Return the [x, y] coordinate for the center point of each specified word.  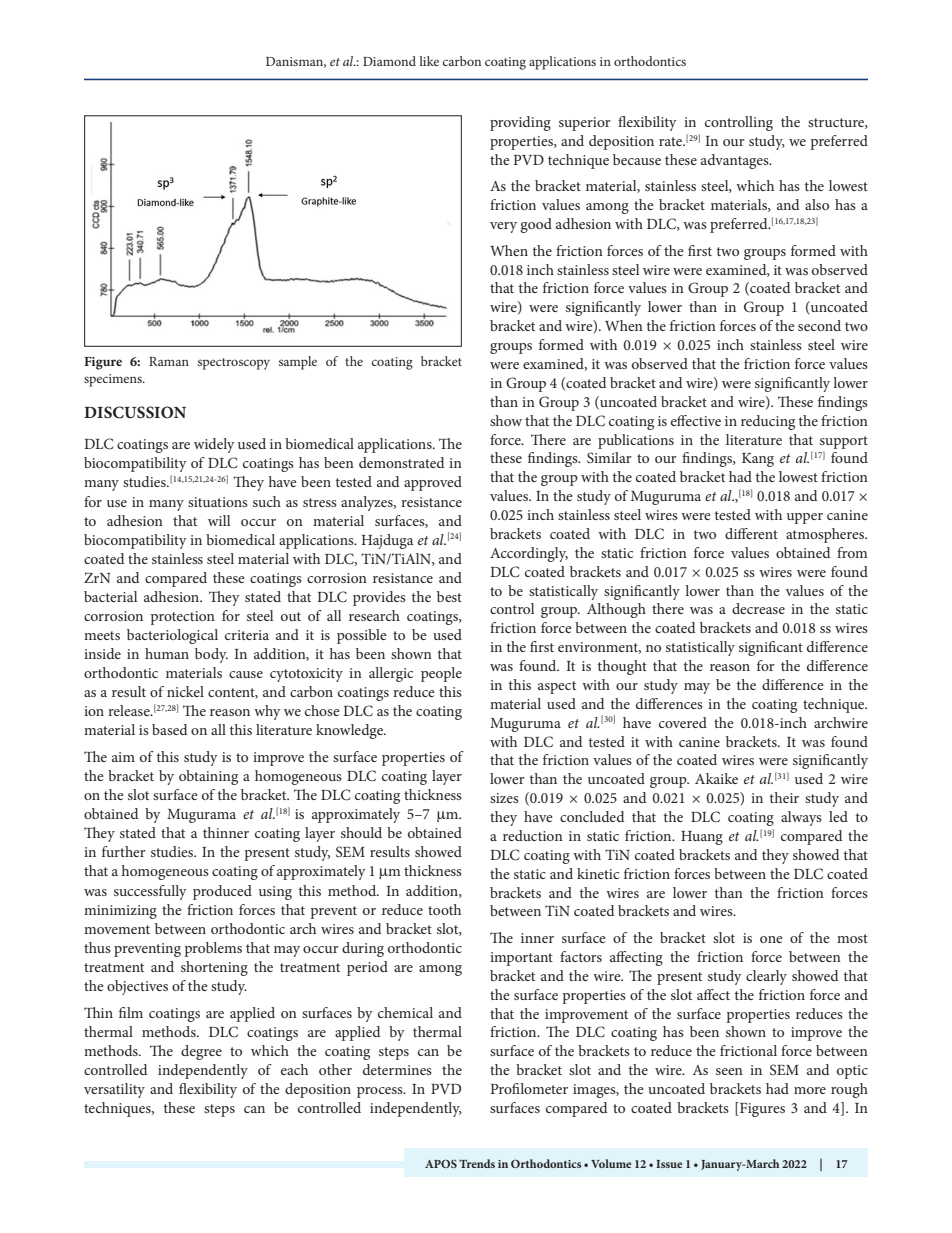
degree [201, 1052]
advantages [736, 161]
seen [729, 1071]
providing [520, 123]
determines [397, 1069]
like [429, 61]
